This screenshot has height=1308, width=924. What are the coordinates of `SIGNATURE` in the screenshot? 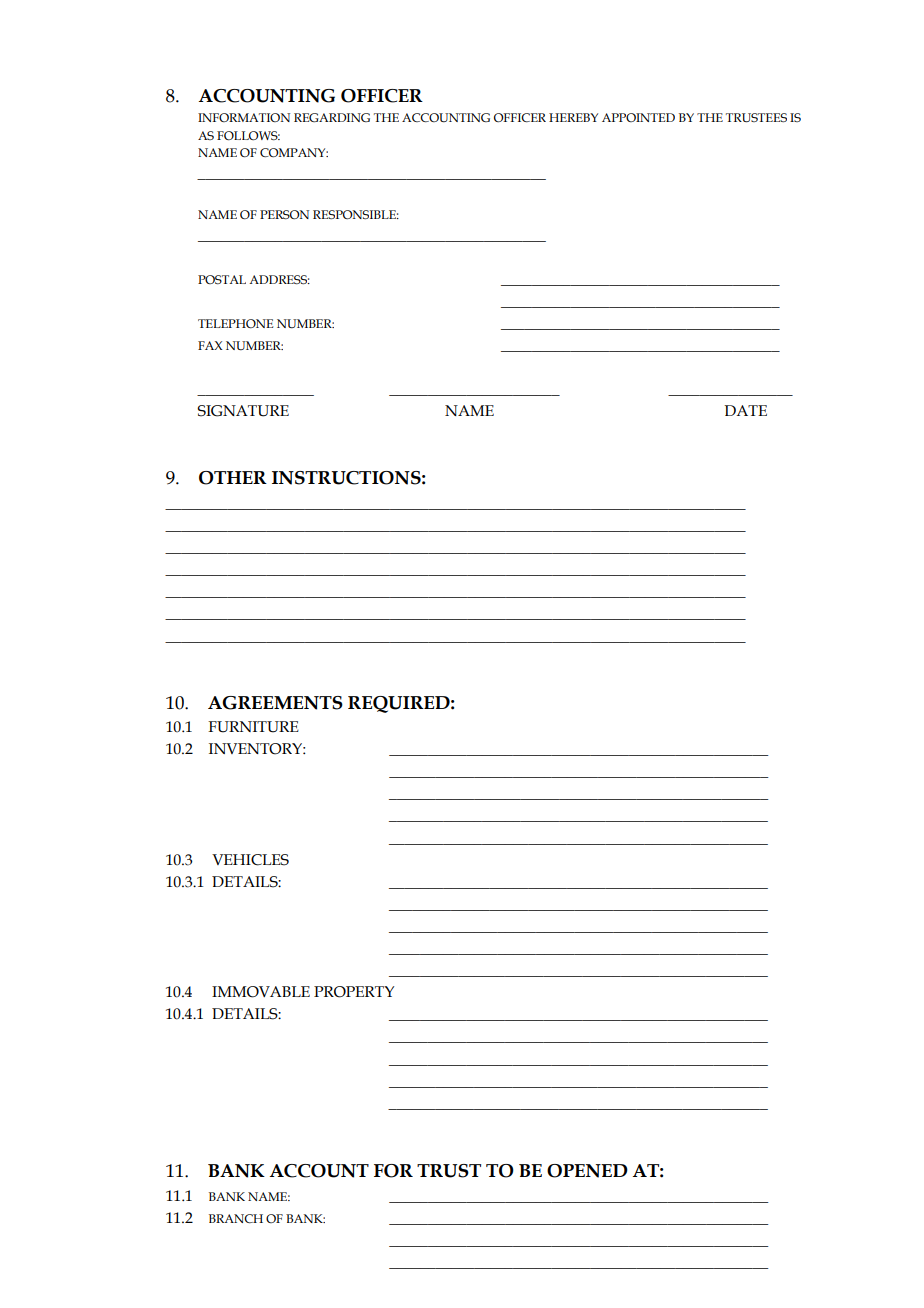 It's located at (243, 411).
